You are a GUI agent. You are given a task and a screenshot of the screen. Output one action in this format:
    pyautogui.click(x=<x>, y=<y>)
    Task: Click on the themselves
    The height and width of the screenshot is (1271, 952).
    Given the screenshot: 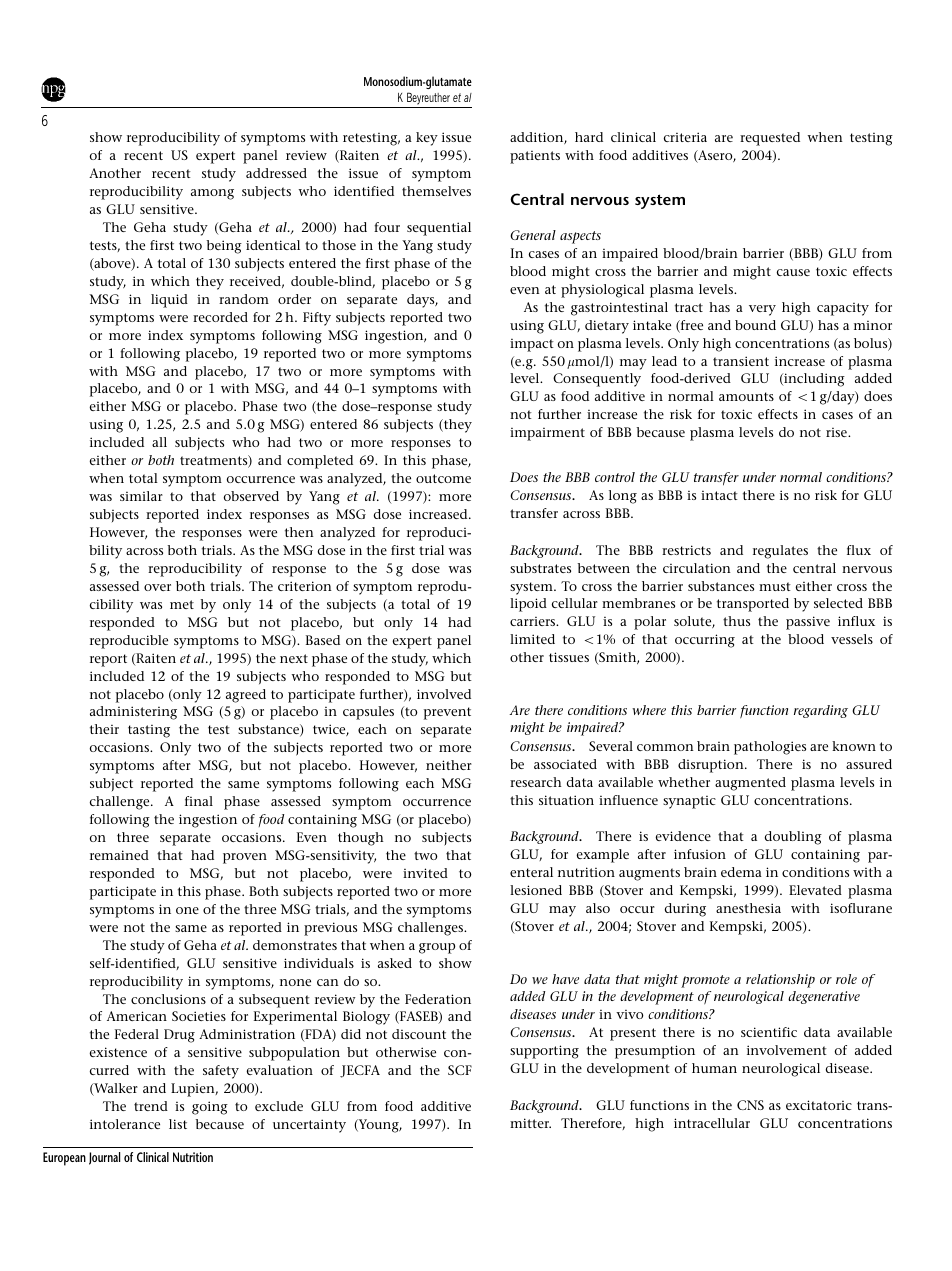 What is the action you would take?
    pyautogui.click(x=436, y=191)
